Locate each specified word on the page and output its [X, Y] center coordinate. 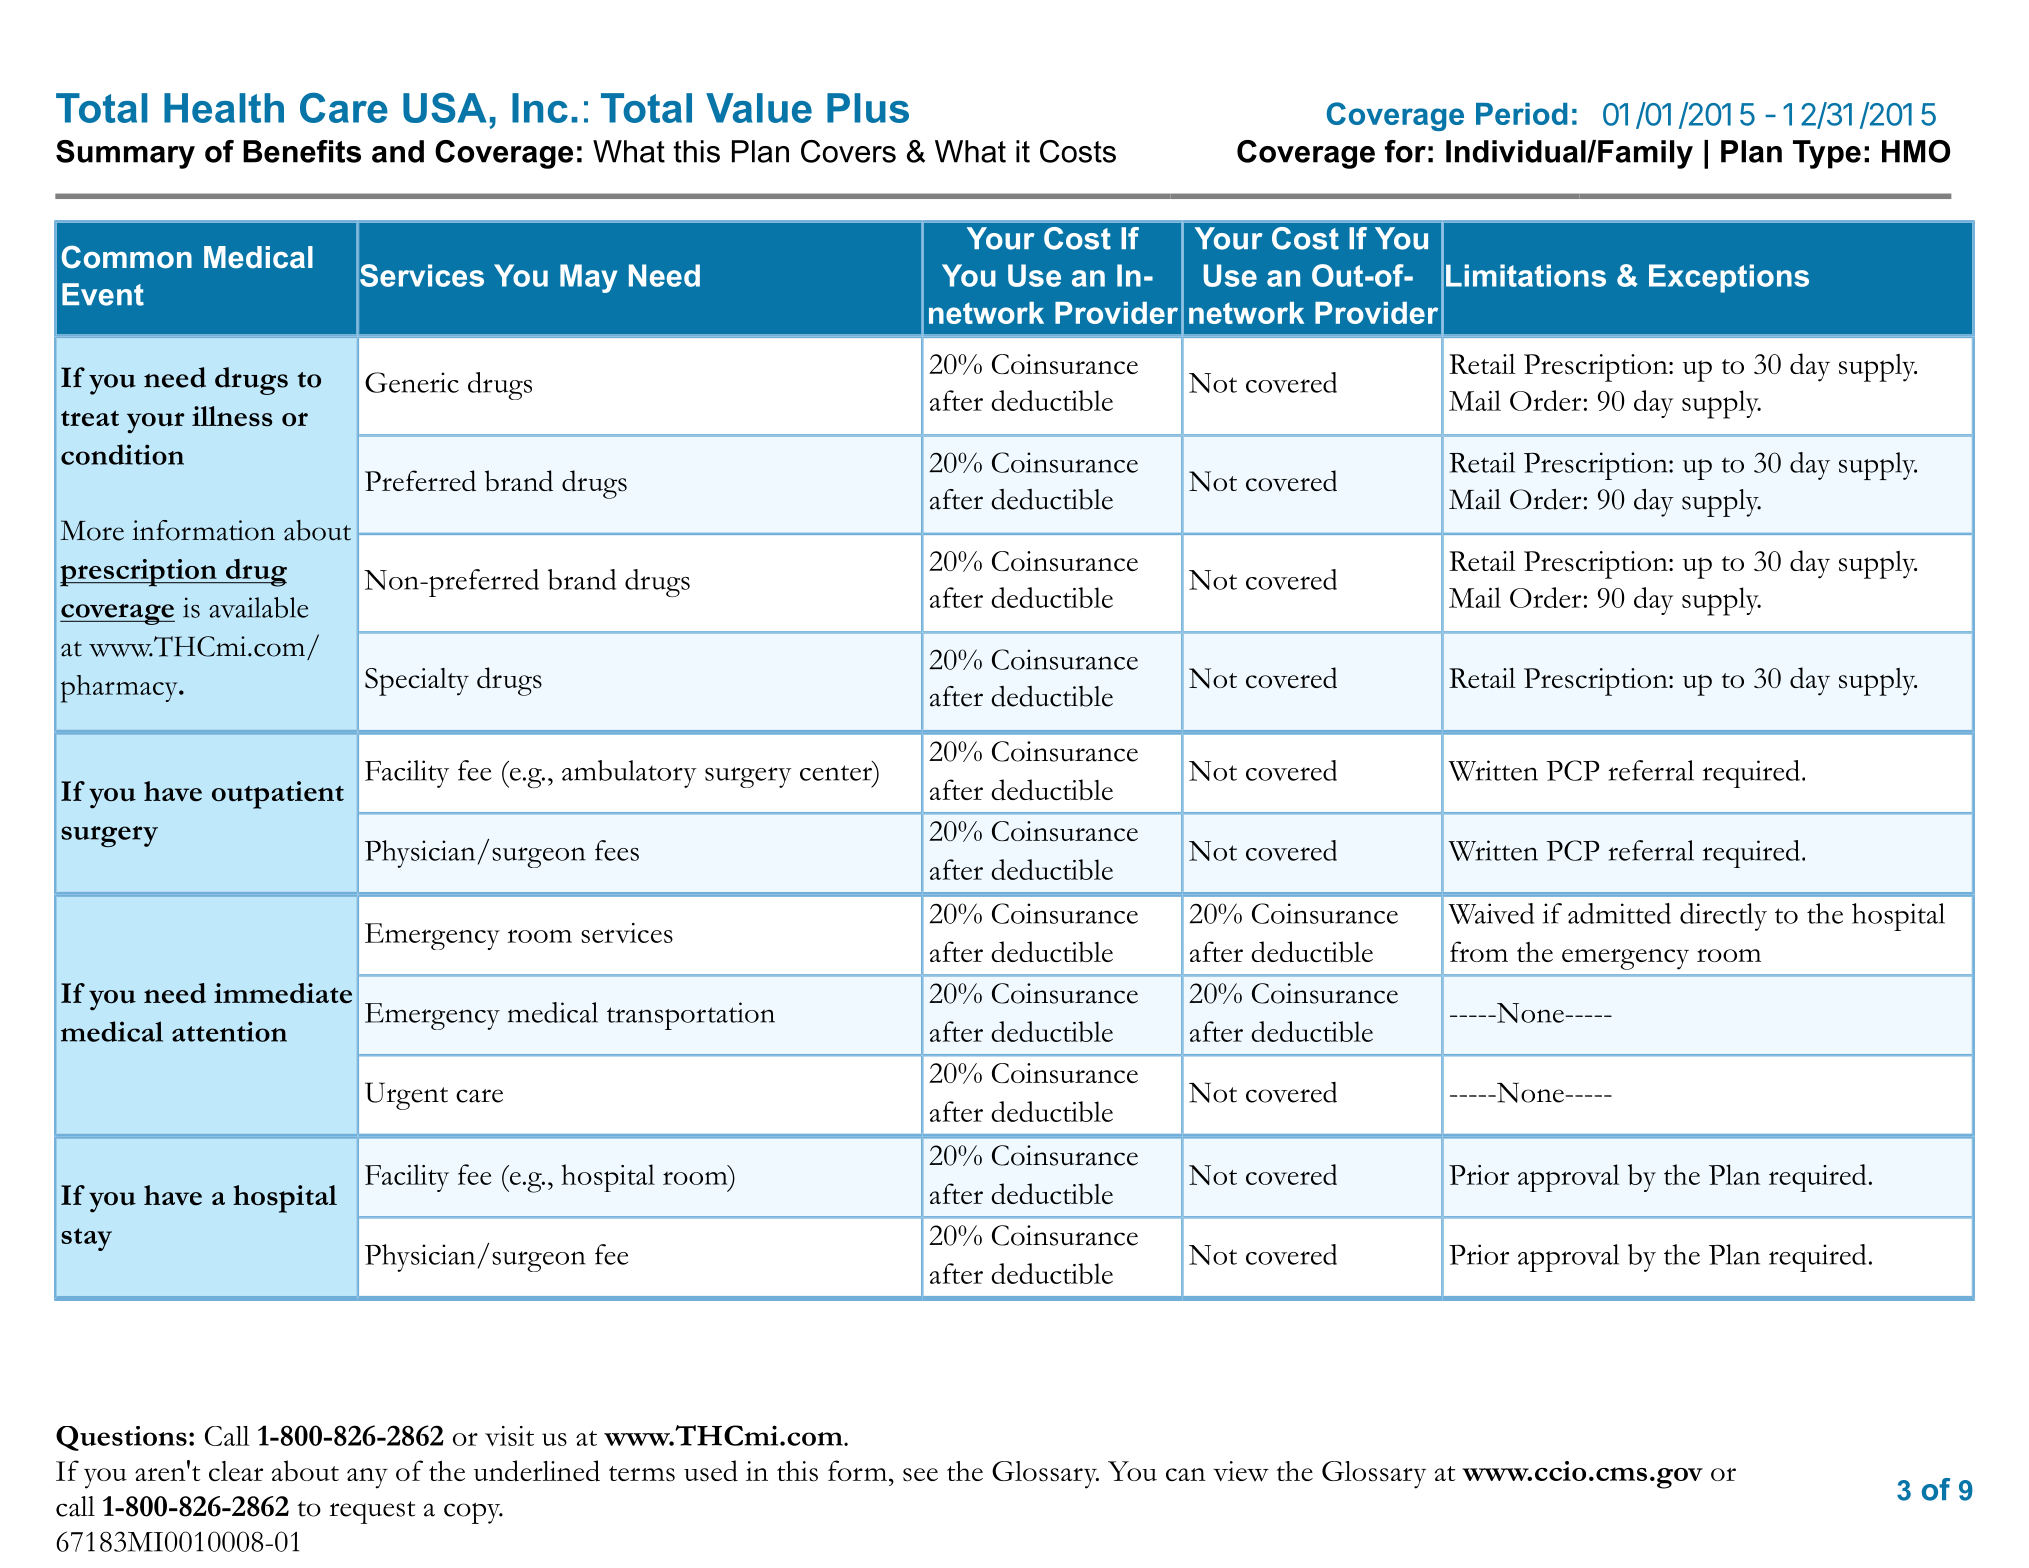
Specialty [417, 682]
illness [232, 416]
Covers [848, 151]
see [920, 1475]
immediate [283, 993]
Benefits [302, 151]
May [588, 278]
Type [1827, 154]
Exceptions [1729, 278]
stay [86, 1239]
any [367, 1478]
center [837, 772]
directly [1723, 917]
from [1479, 951]
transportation [691, 1016]
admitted [1619, 913]
